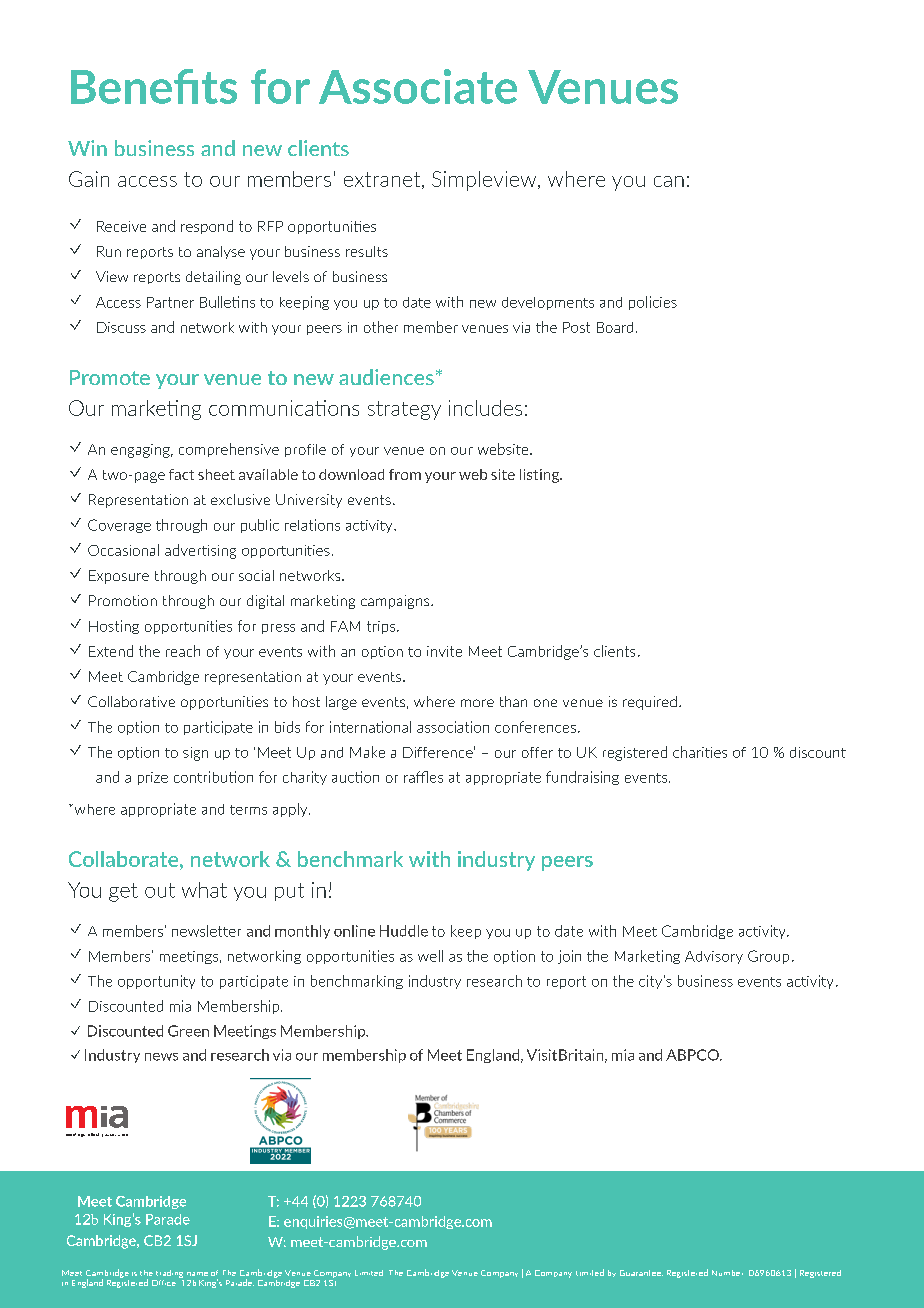 This screenshot has height=1308, width=924. I want to click on Guarantee, so click(641, 1273).
